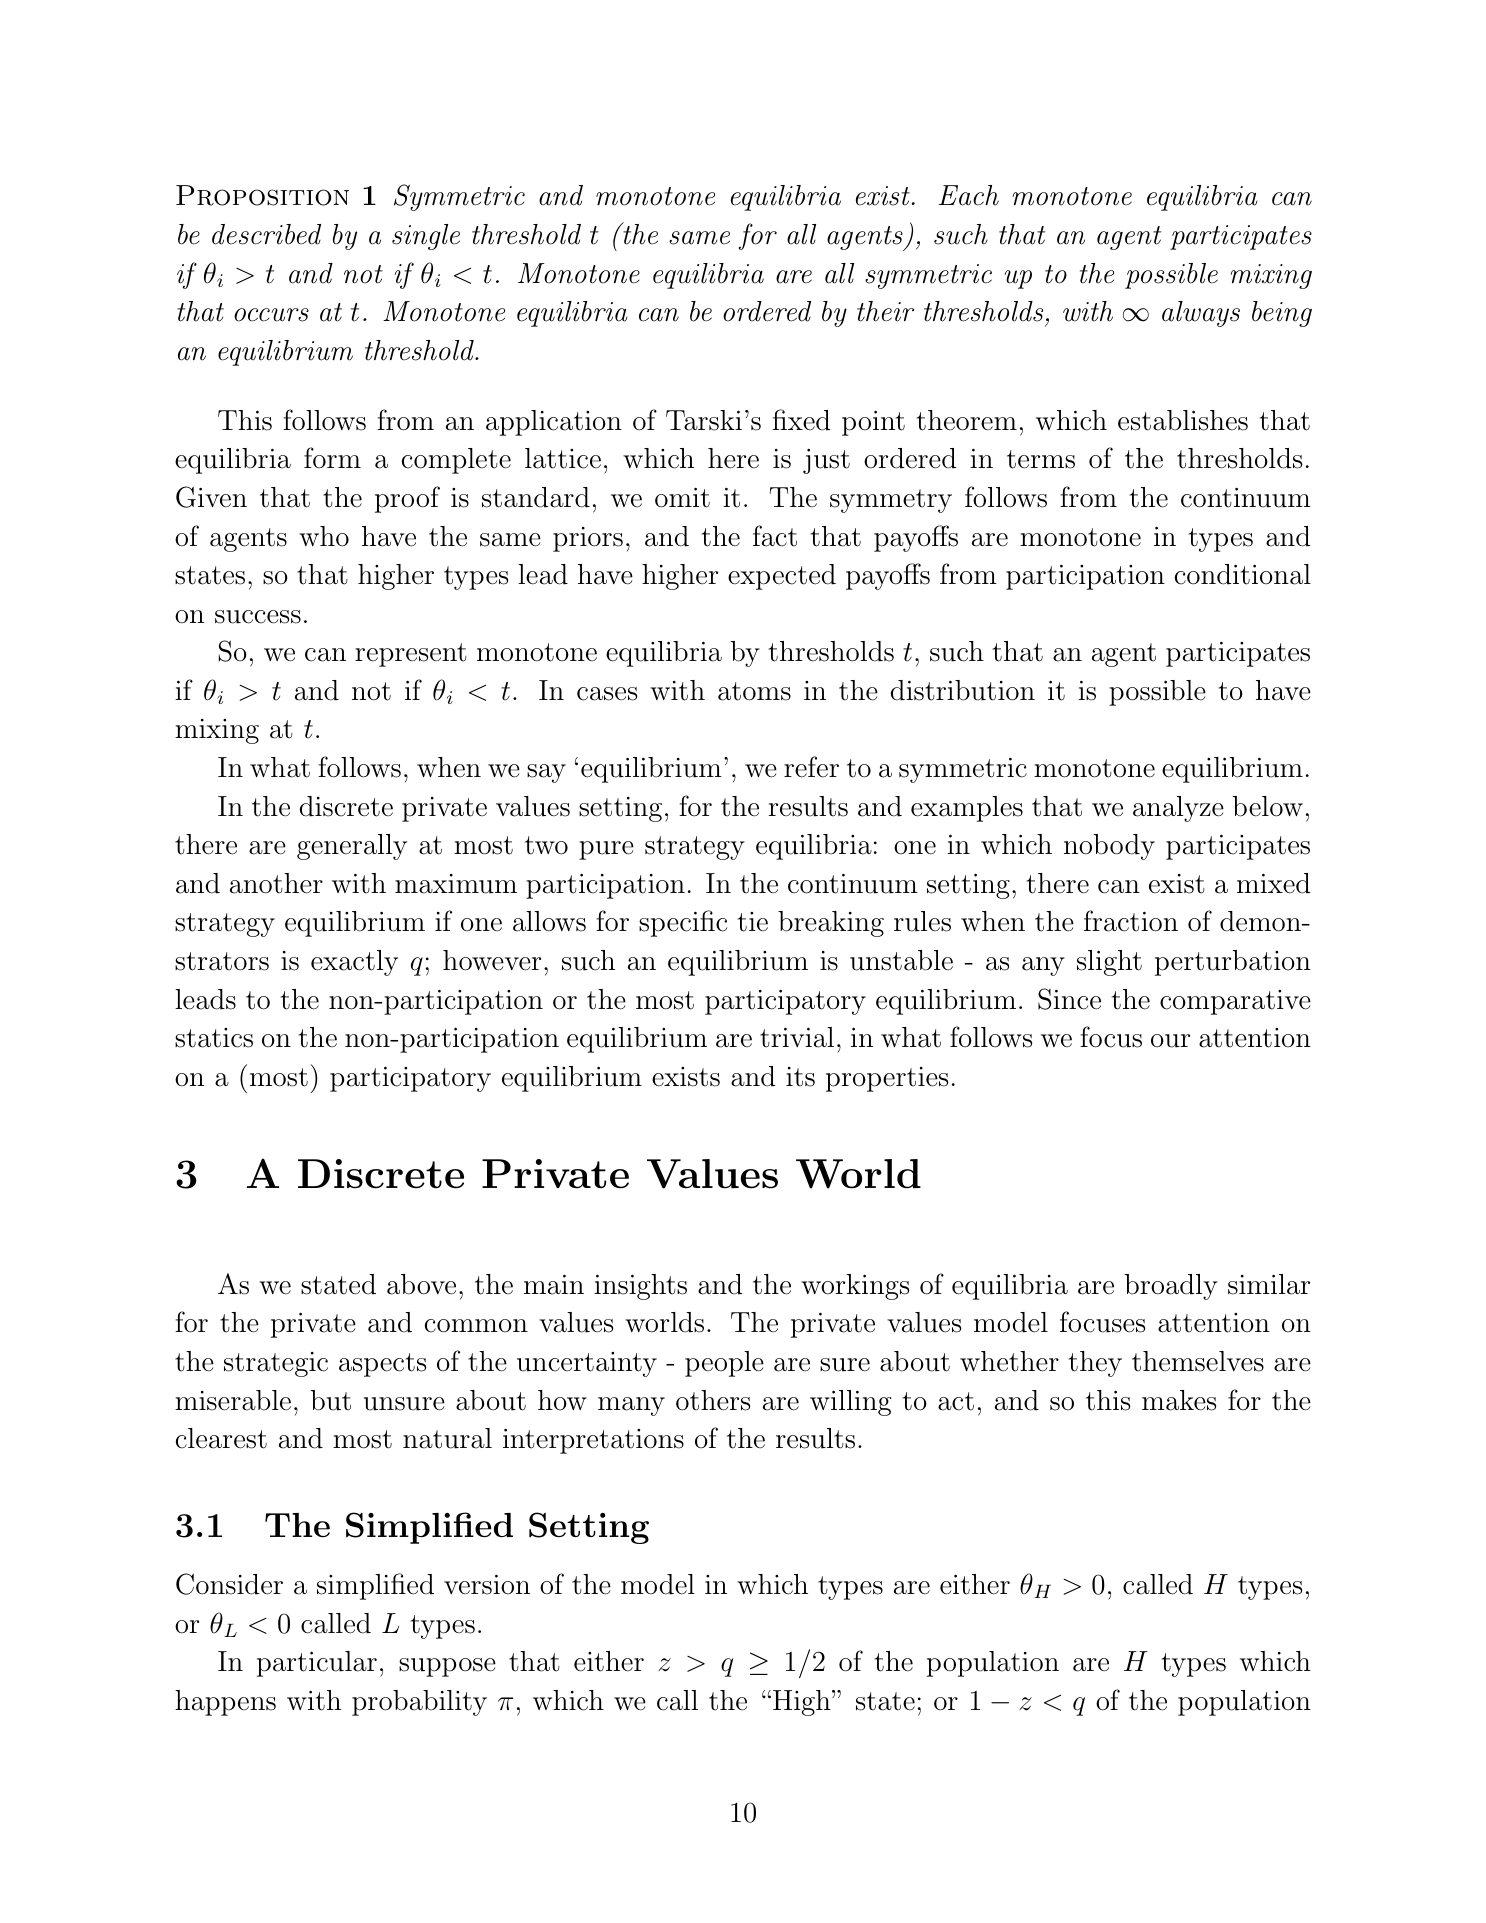  Describe the element at coordinates (266, 234) in the screenshot. I see `described` at that location.
